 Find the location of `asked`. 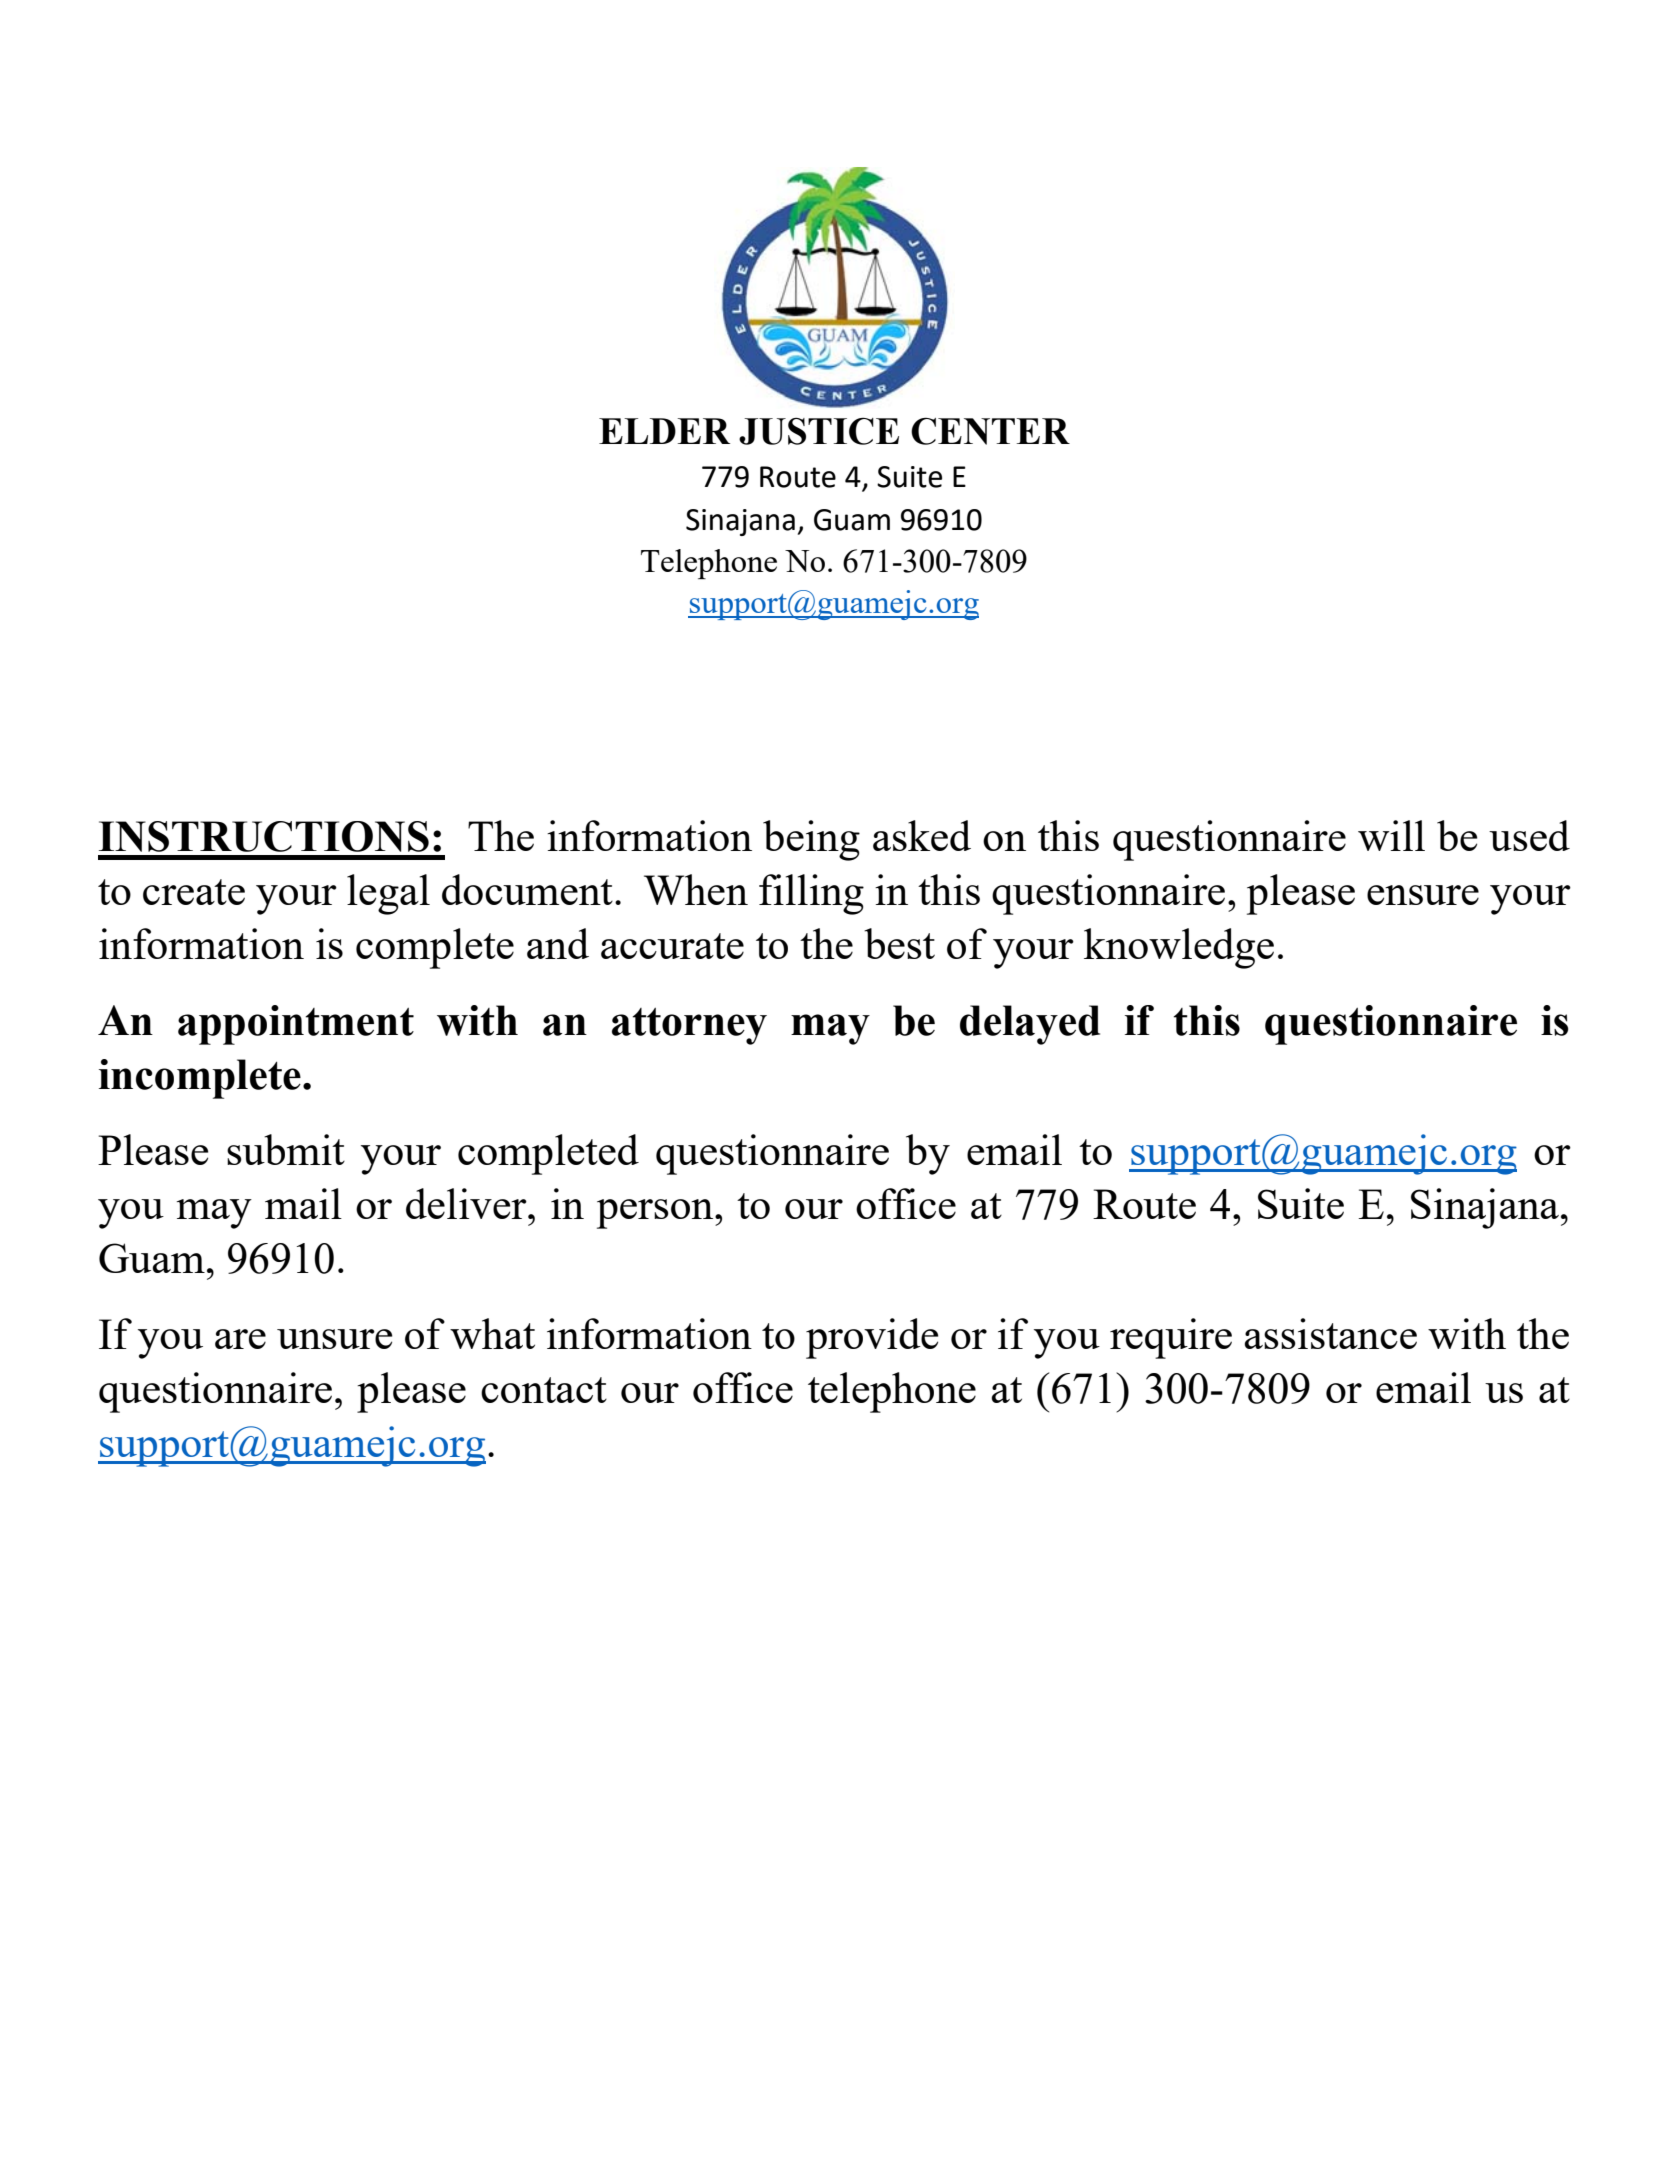

asked is located at coordinates (922, 835).
